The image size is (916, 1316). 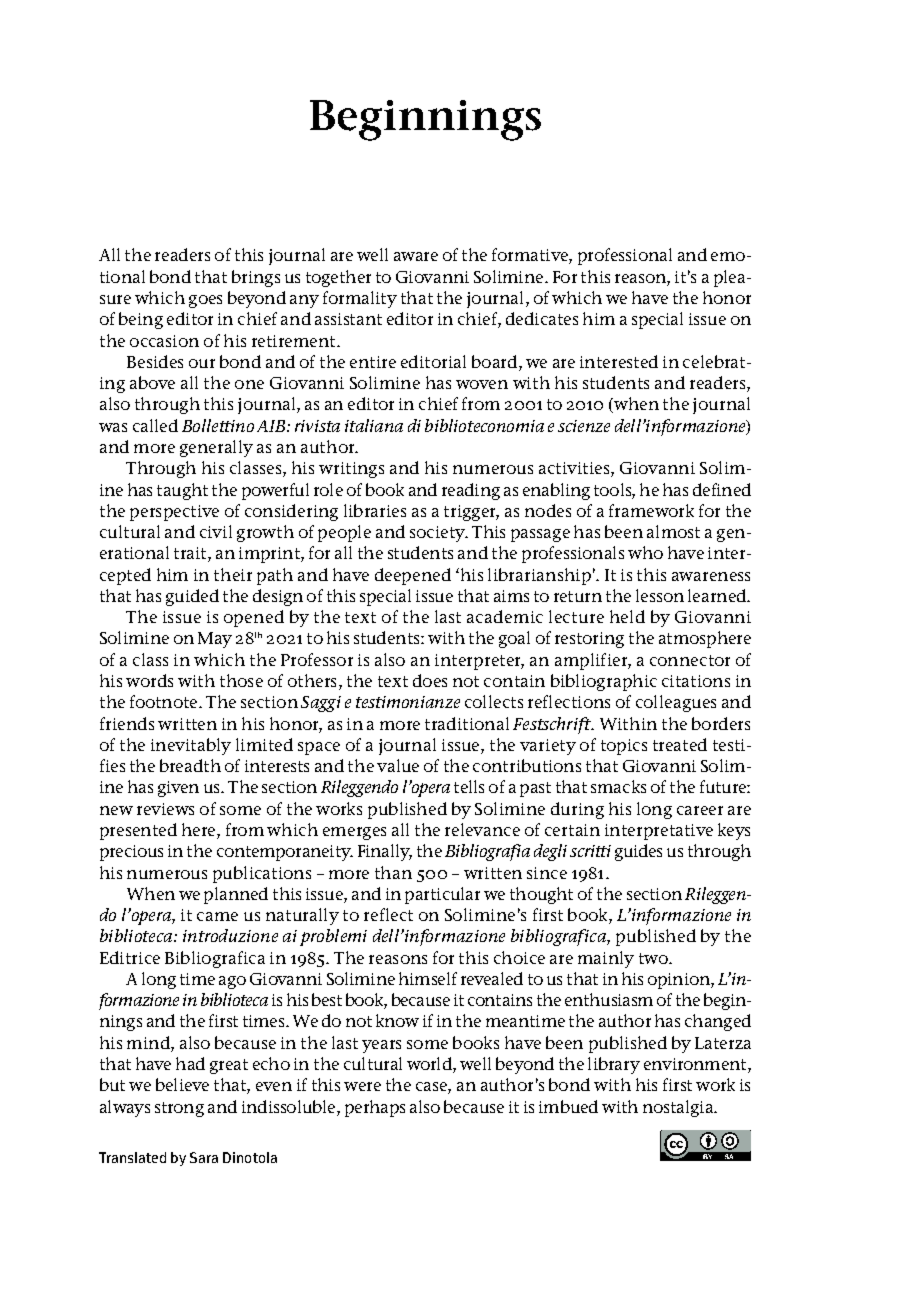 What do you see at coordinates (179, 1109) in the screenshot?
I see `strong` at bounding box center [179, 1109].
